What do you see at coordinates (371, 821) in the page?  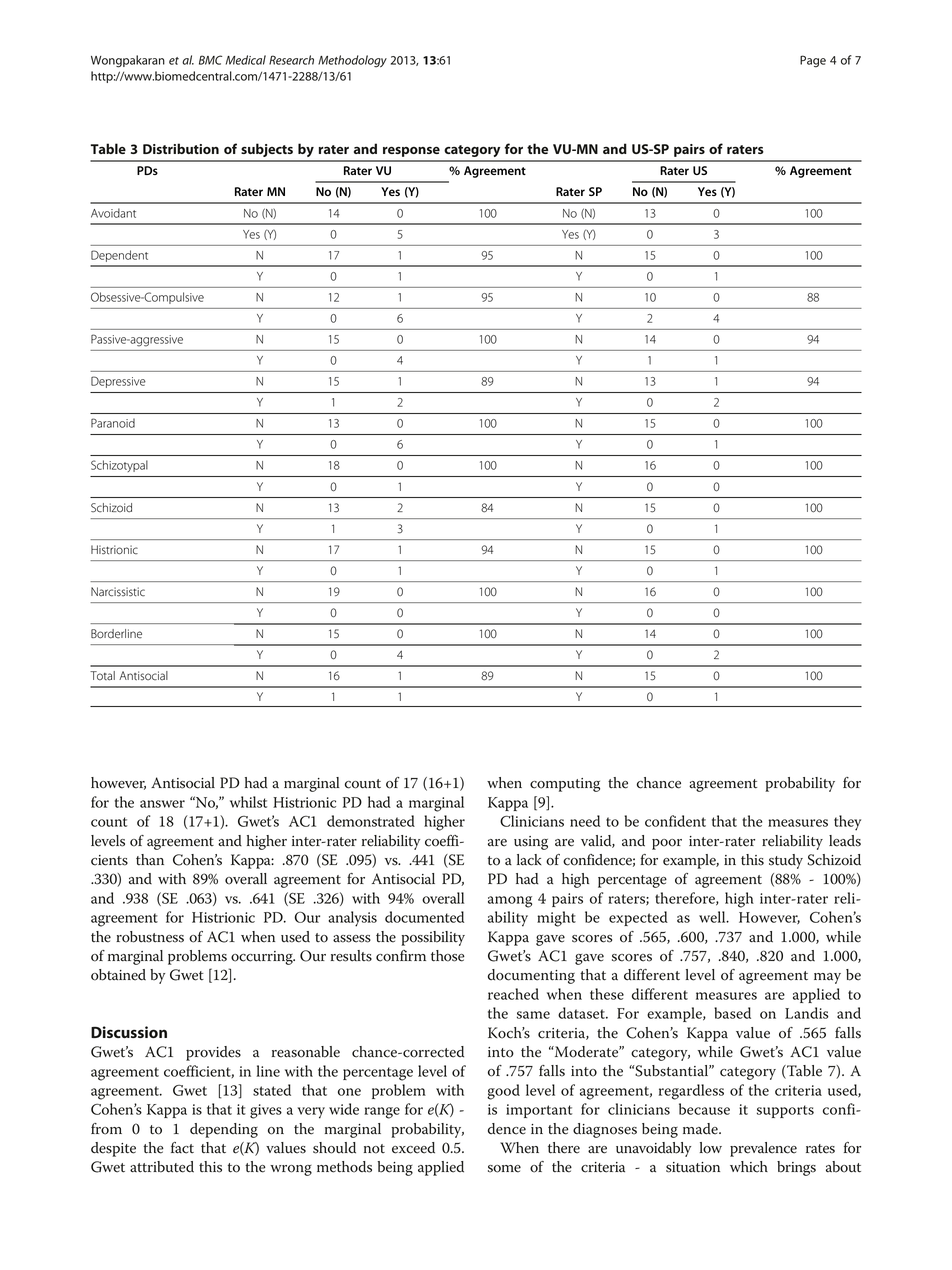 I see `demonstrated` at bounding box center [371, 821].
